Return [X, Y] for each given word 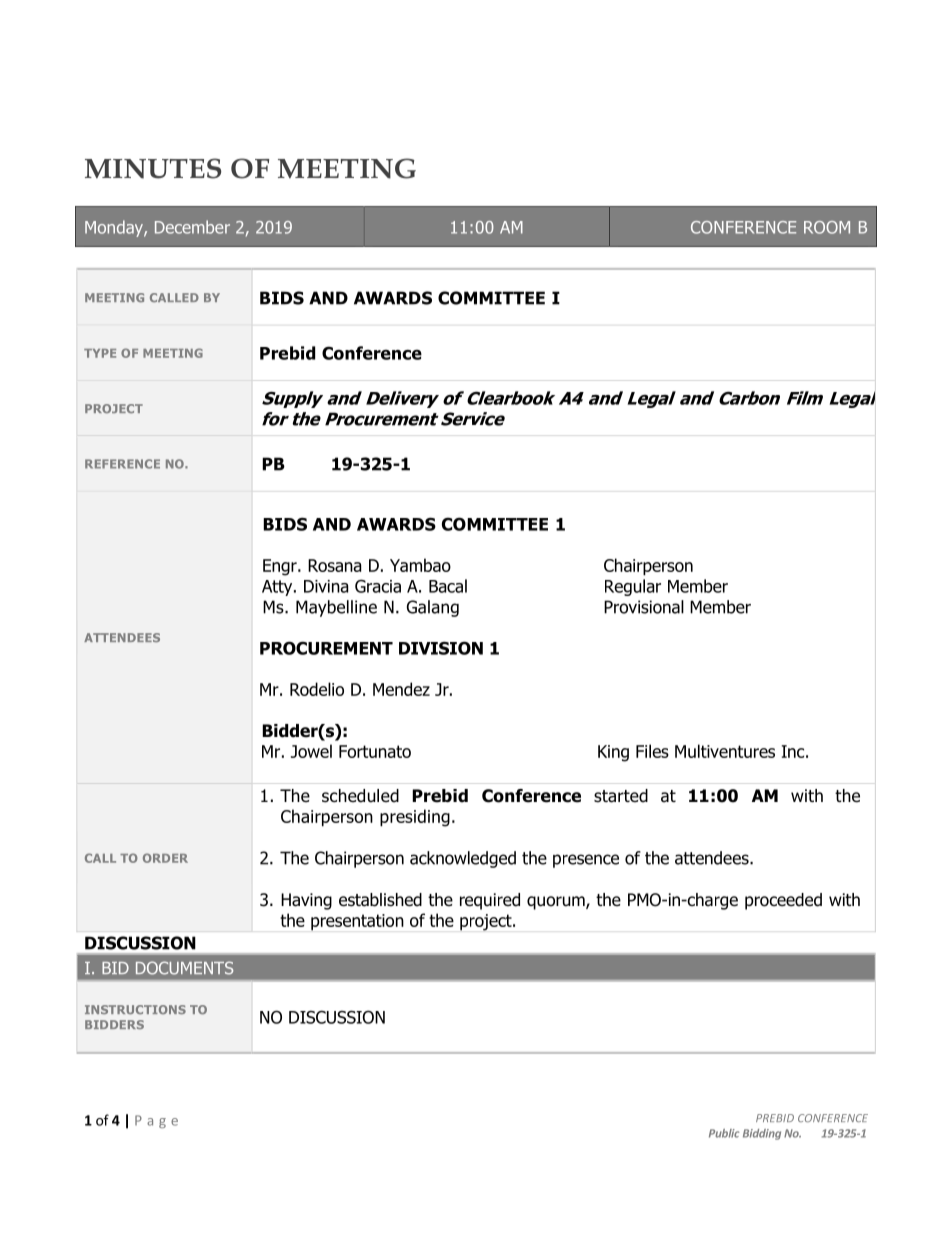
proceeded [783, 901]
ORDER [165, 858]
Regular [633, 587]
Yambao [420, 565]
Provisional [644, 607]
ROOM [827, 227]
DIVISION [441, 648]
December [192, 227]
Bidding [762, 1134]
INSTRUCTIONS [135, 1009]
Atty [278, 588]
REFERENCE [122, 464]
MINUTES [153, 168]
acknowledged [463, 859]
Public [724, 1133]
